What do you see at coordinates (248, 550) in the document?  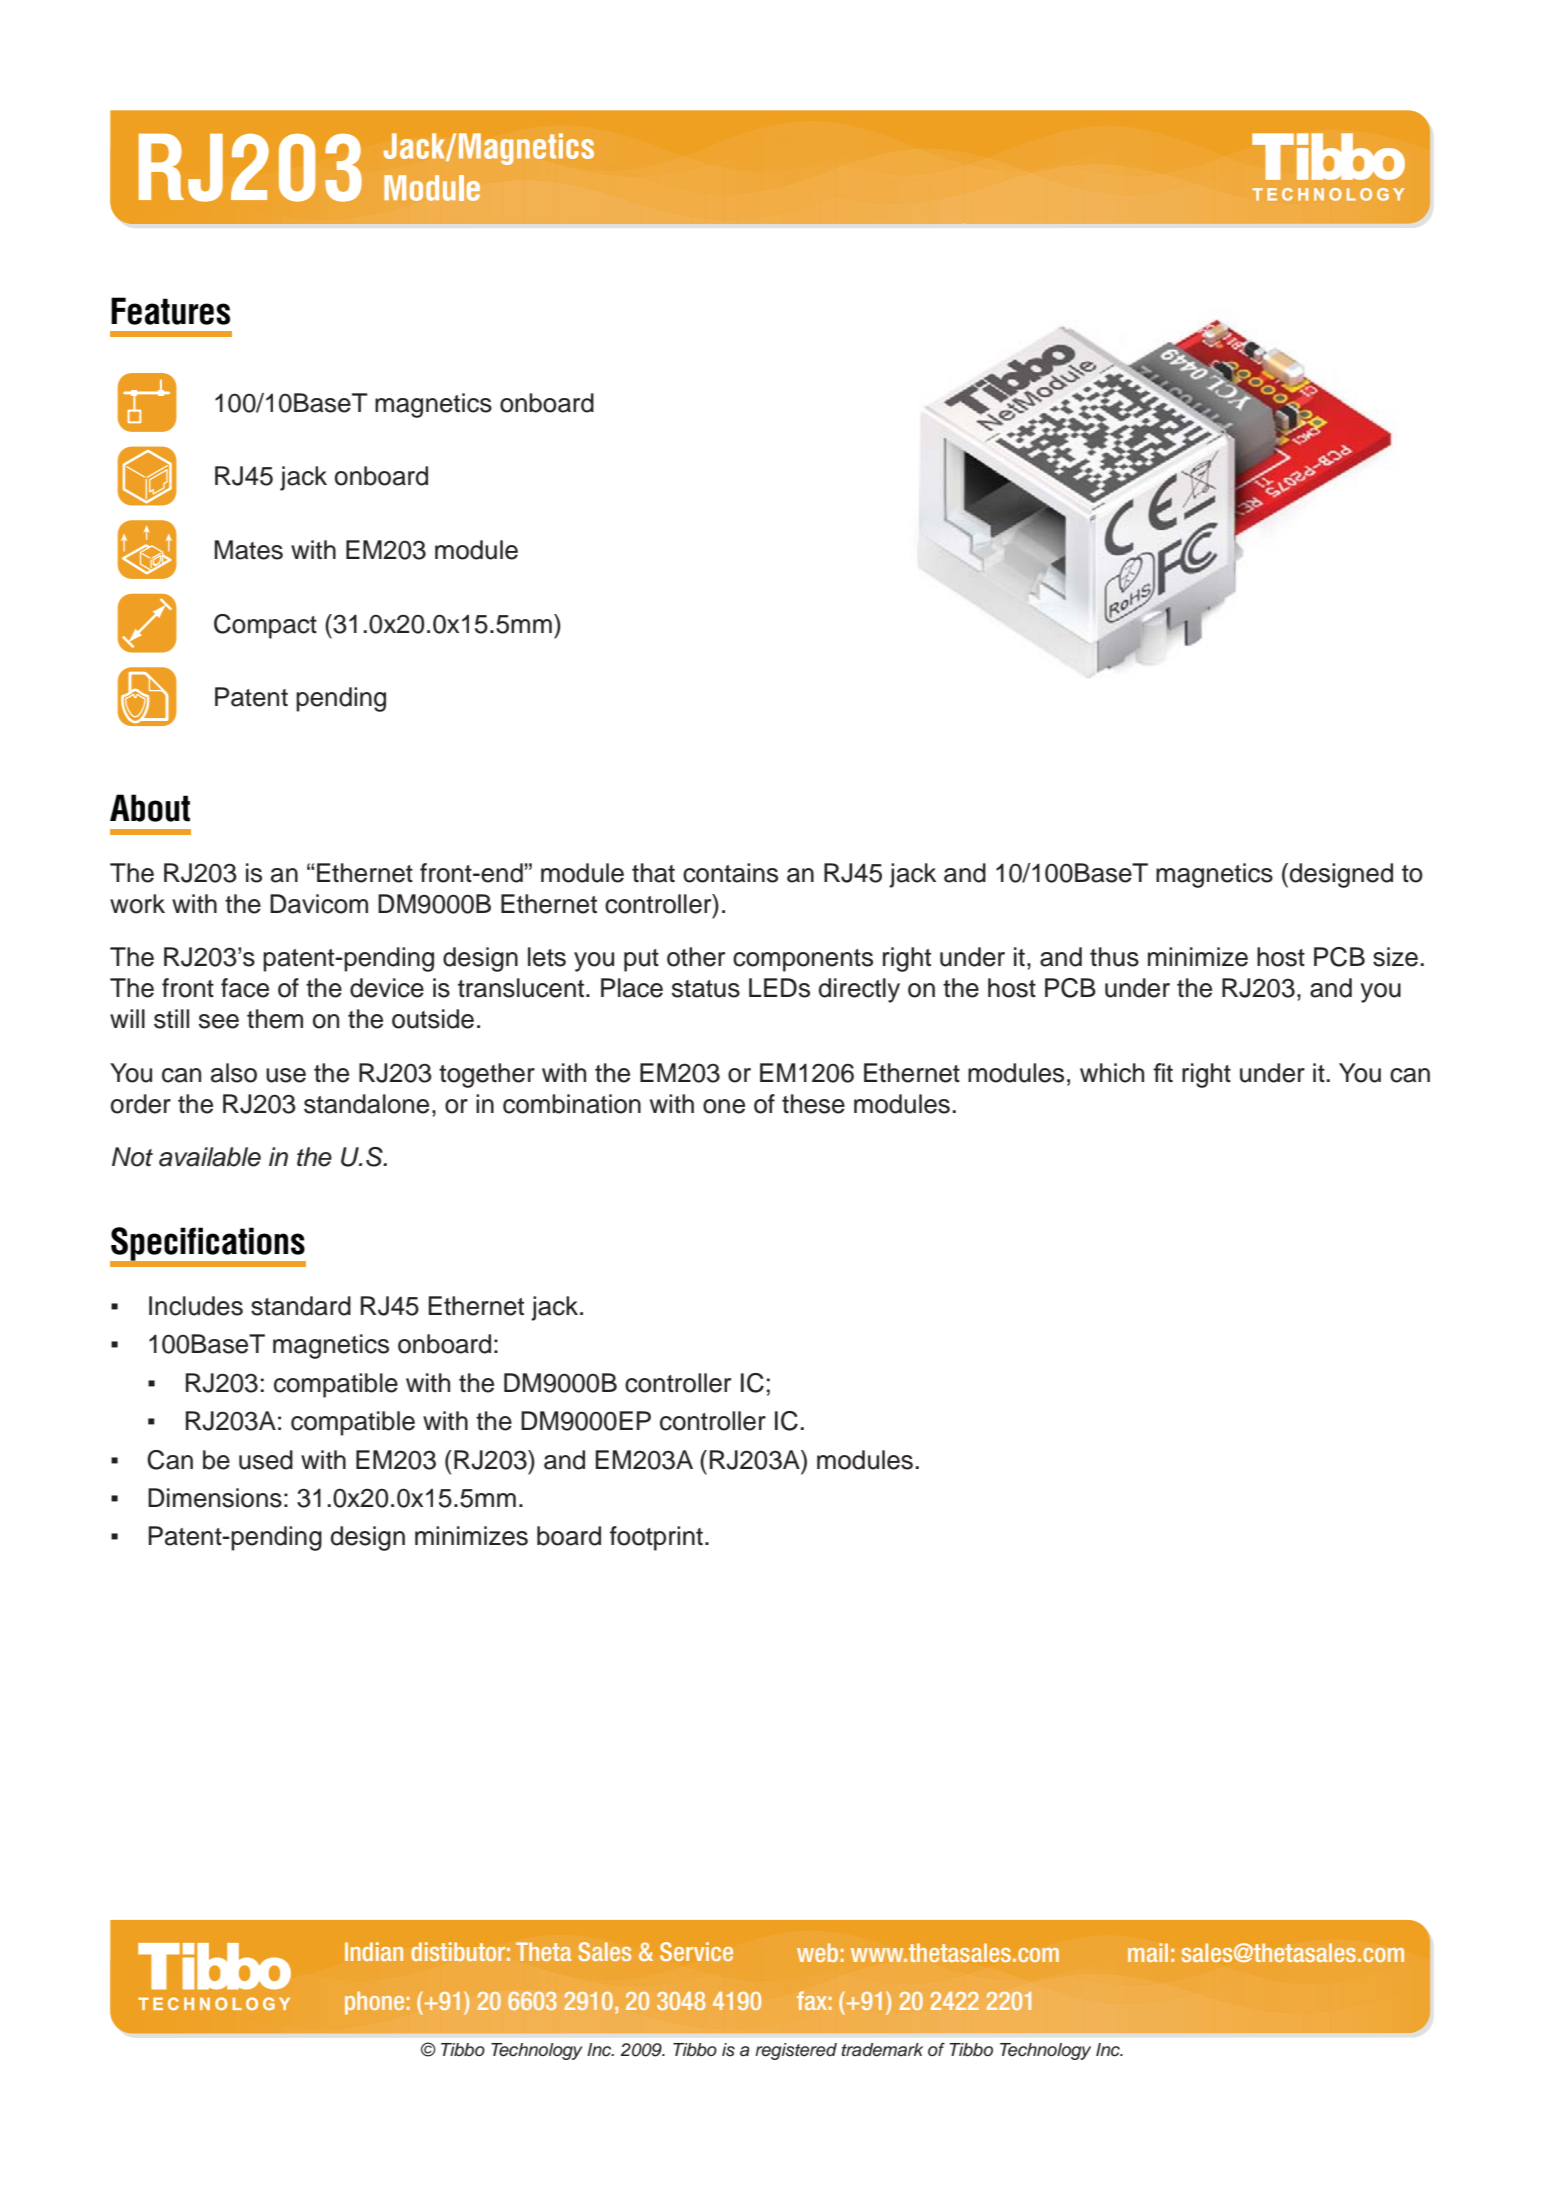 I see `Mates` at bounding box center [248, 550].
